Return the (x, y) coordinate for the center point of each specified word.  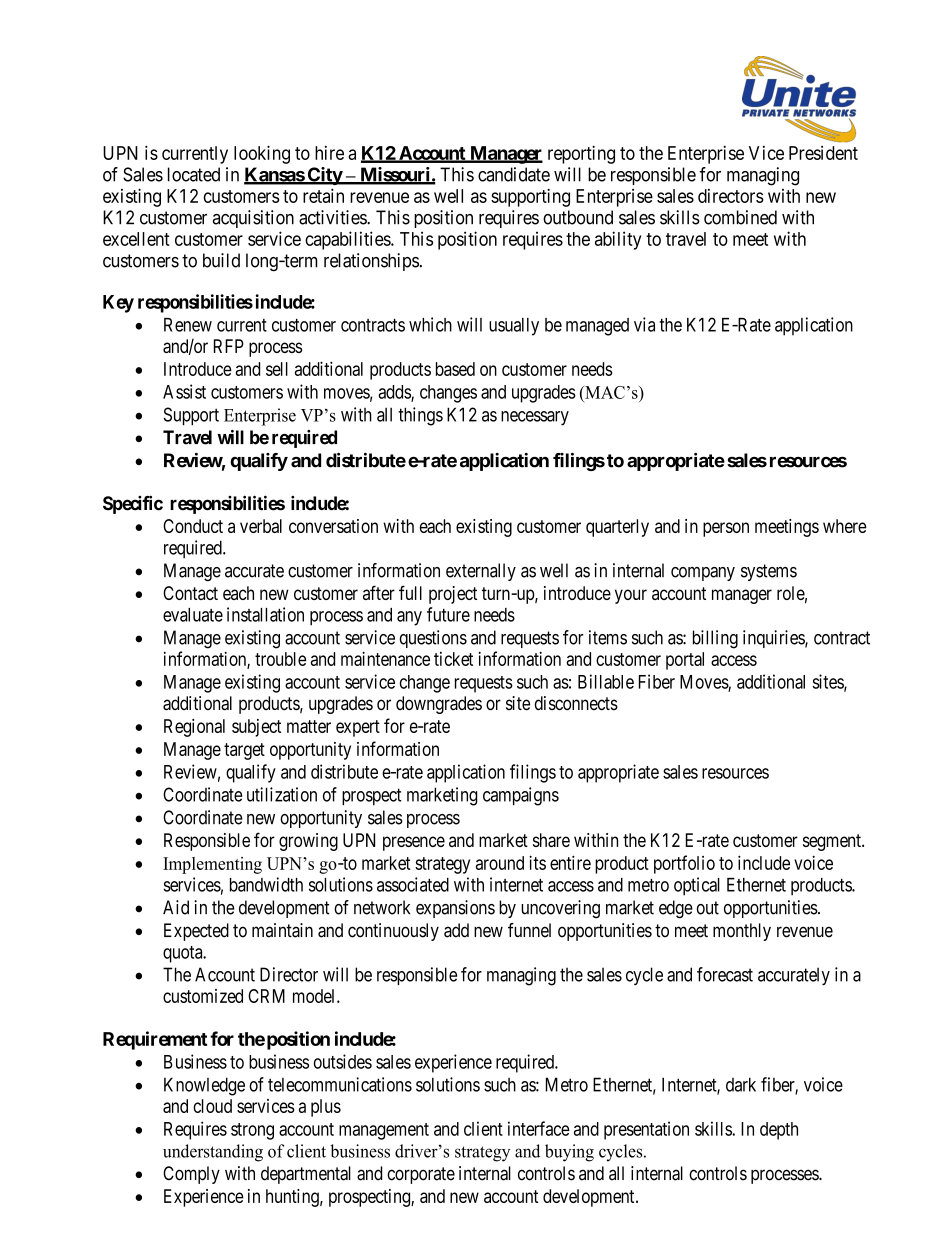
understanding (213, 1153)
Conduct (193, 526)
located (194, 174)
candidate (514, 174)
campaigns (521, 796)
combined (740, 217)
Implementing (212, 865)
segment (833, 842)
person (726, 529)
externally (481, 572)
